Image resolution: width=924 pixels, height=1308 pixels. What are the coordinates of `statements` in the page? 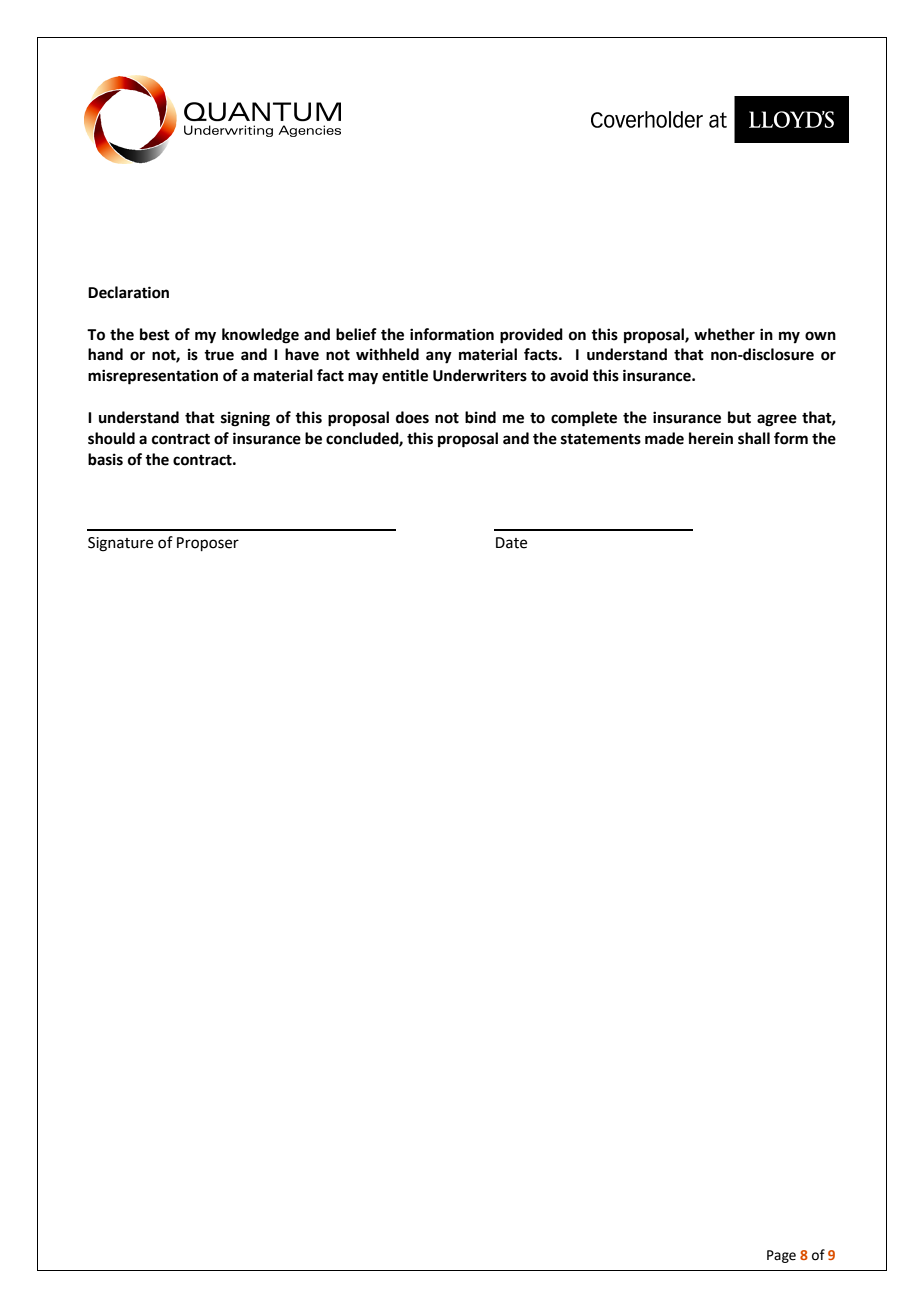 It's located at (601, 439).
